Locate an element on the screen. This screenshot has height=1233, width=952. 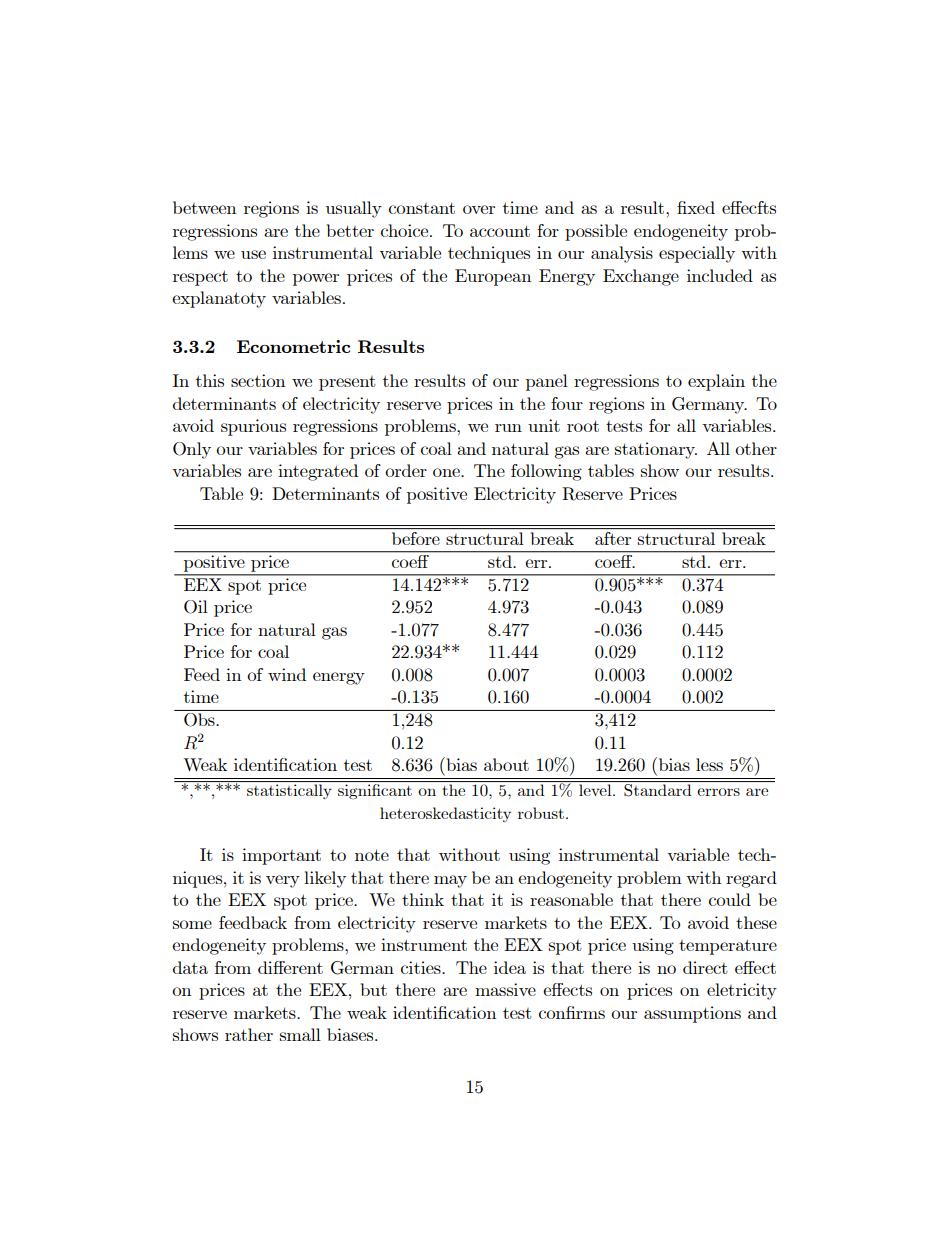
massive is located at coordinates (505, 989).
